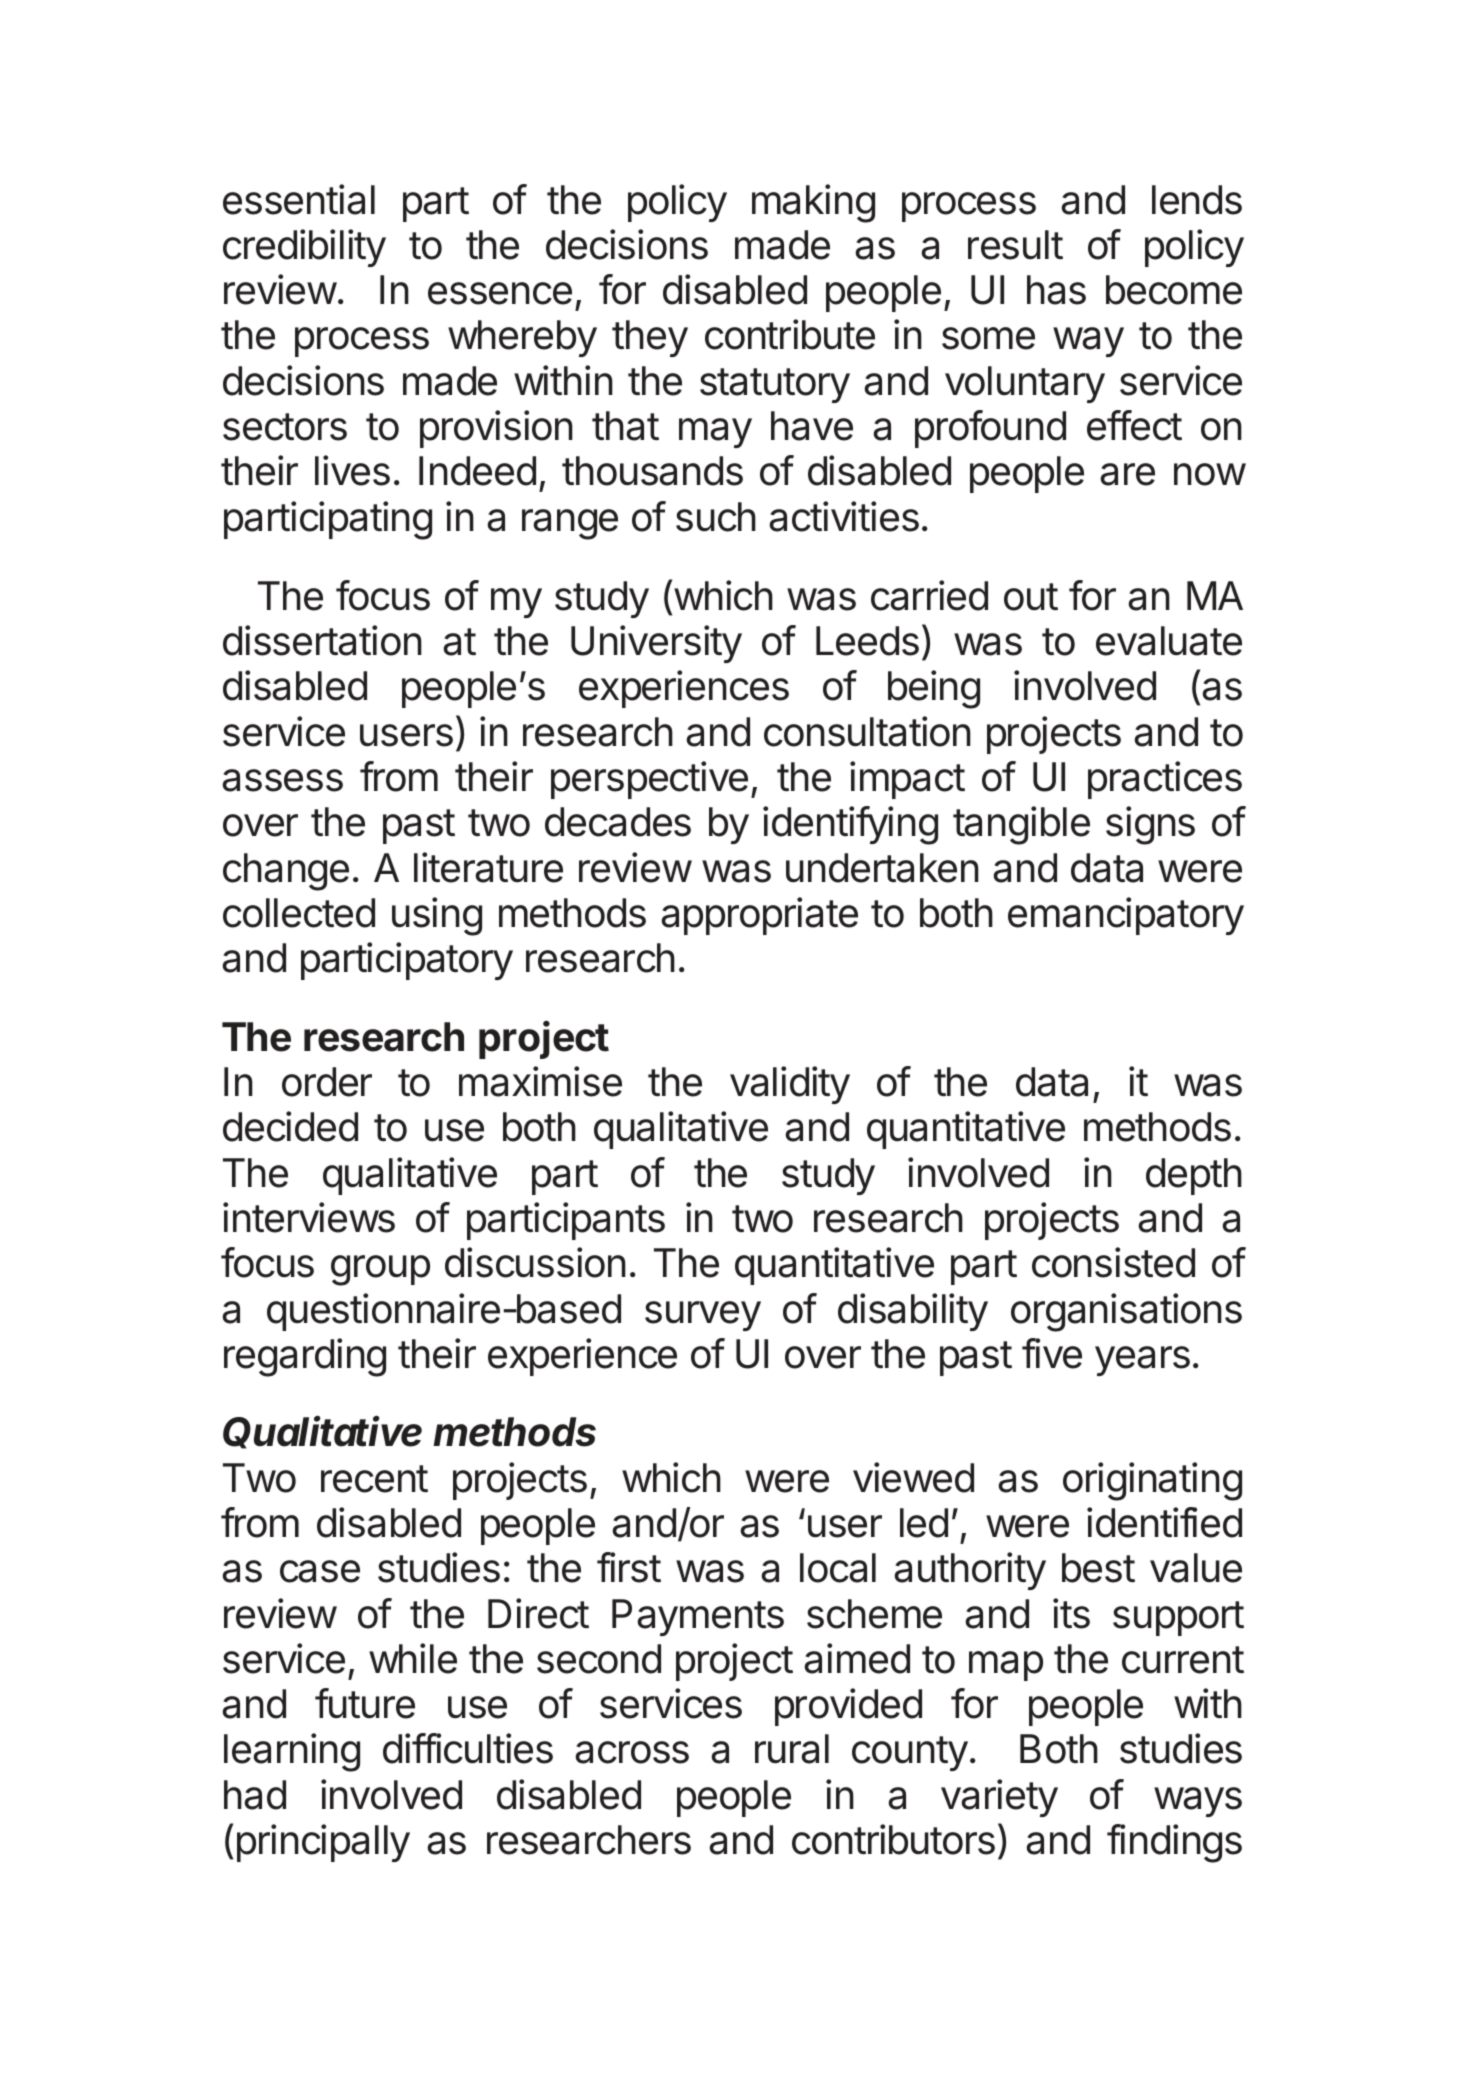 This image has width=1465, height=2073. What do you see at coordinates (304, 248) in the image?
I see `credibility` at bounding box center [304, 248].
